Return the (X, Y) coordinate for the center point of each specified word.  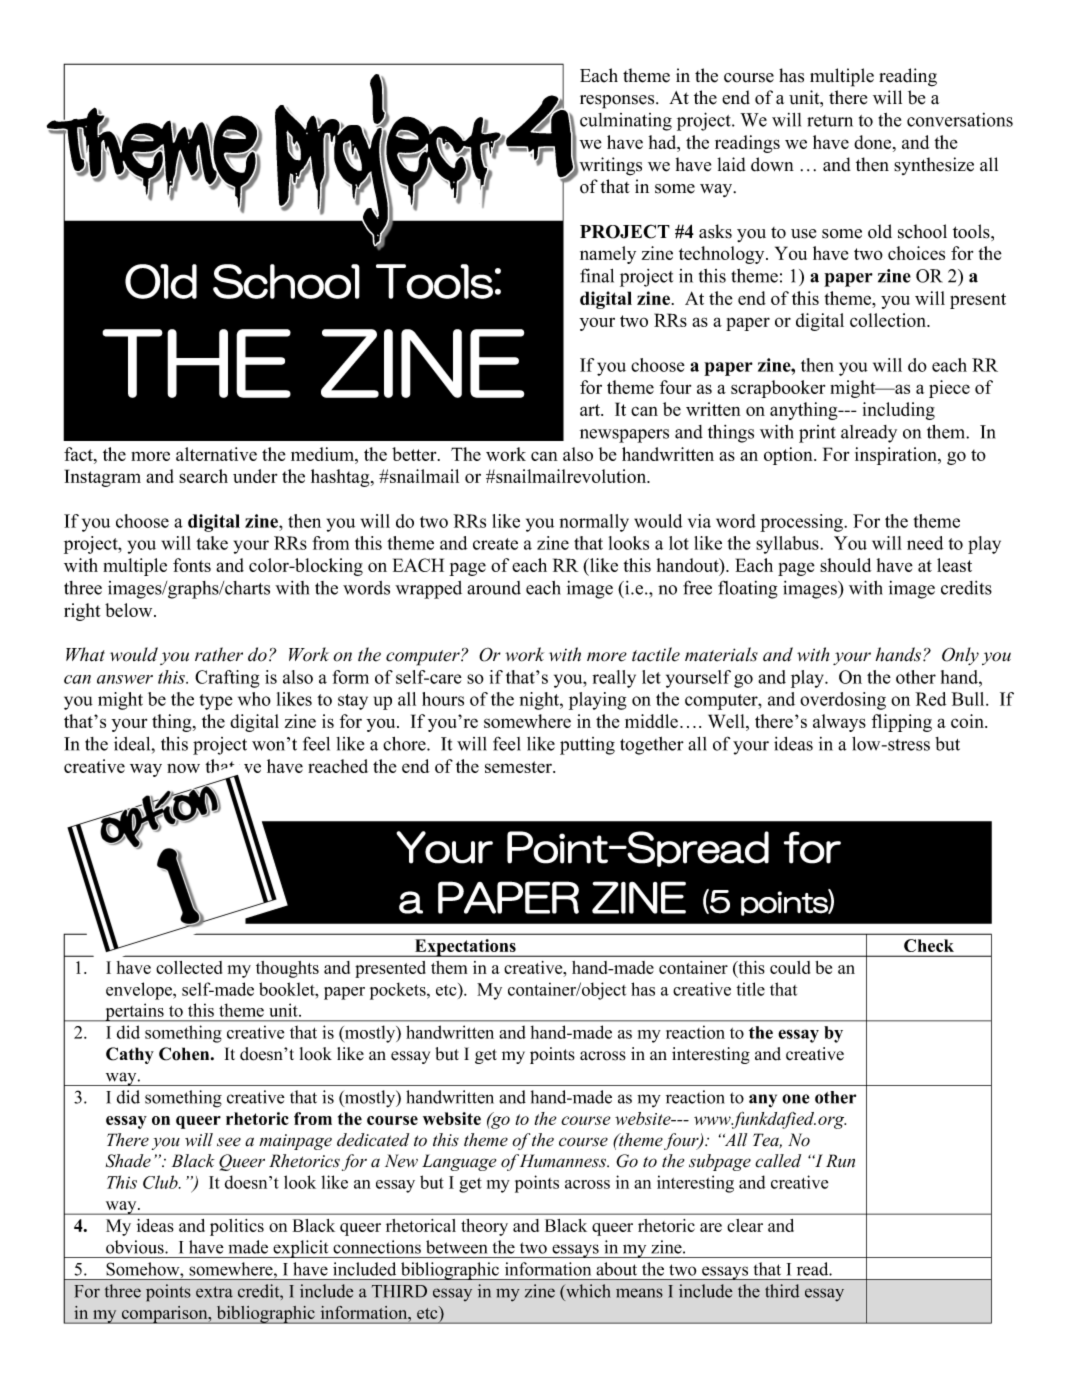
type (216, 702)
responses (618, 102)
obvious (136, 1247)
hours (443, 699)
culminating (626, 122)
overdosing (843, 701)
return (830, 121)
